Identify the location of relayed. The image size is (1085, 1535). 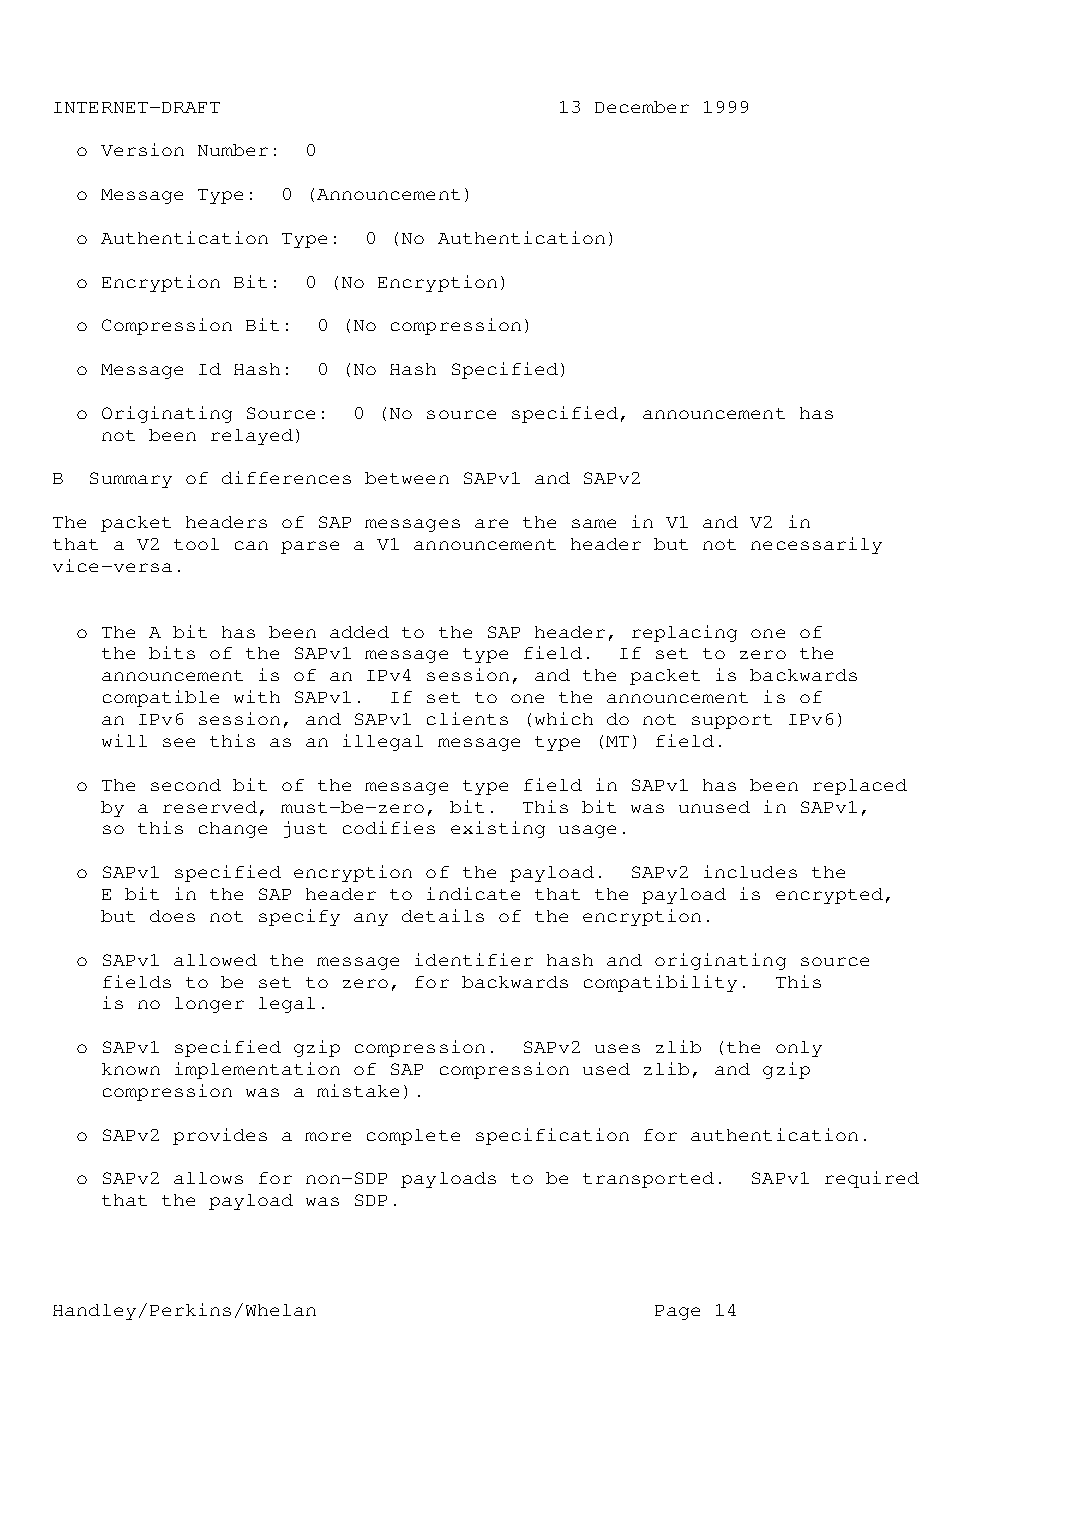
(252, 437).
